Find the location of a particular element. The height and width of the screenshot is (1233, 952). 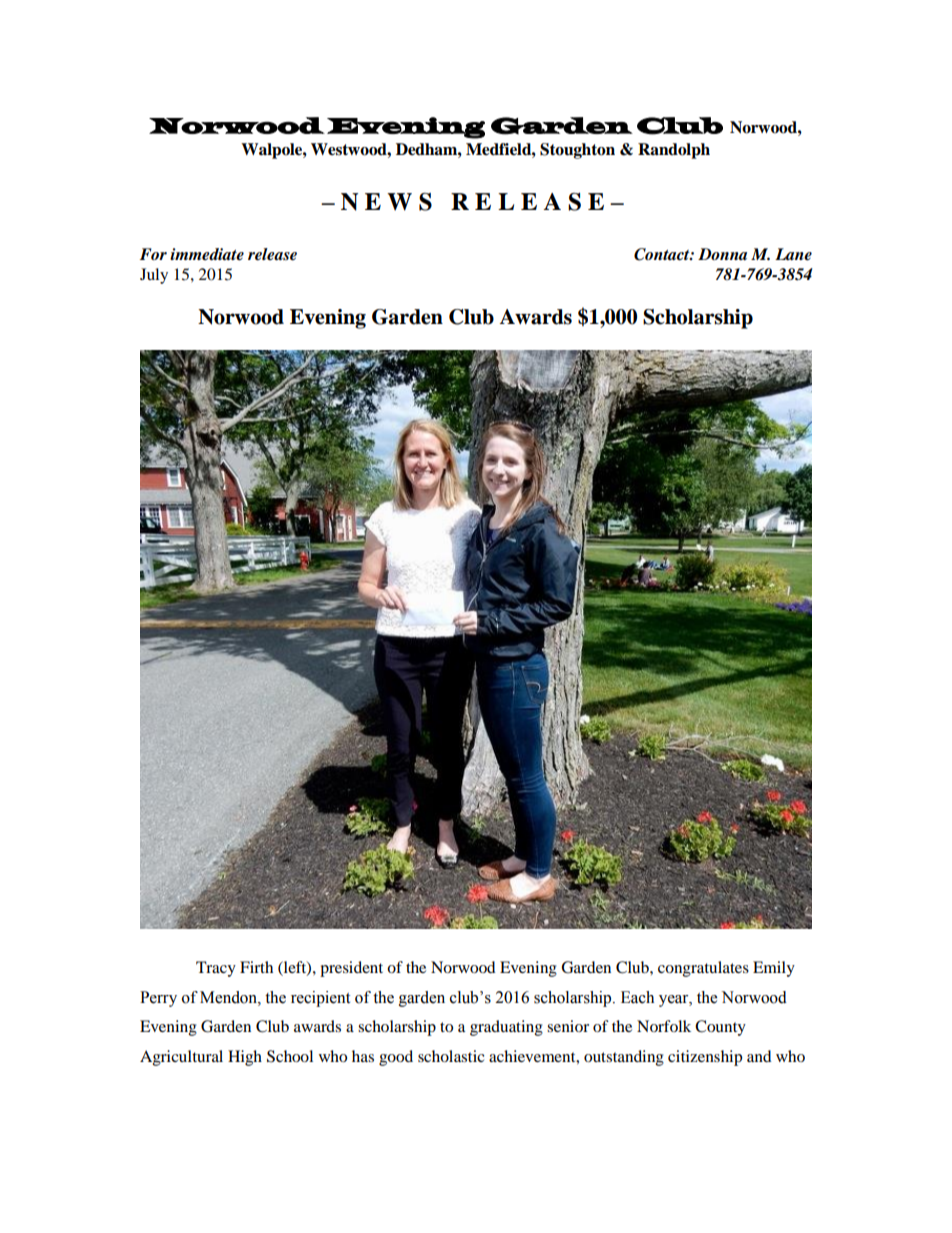

Lane is located at coordinates (793, 254).
